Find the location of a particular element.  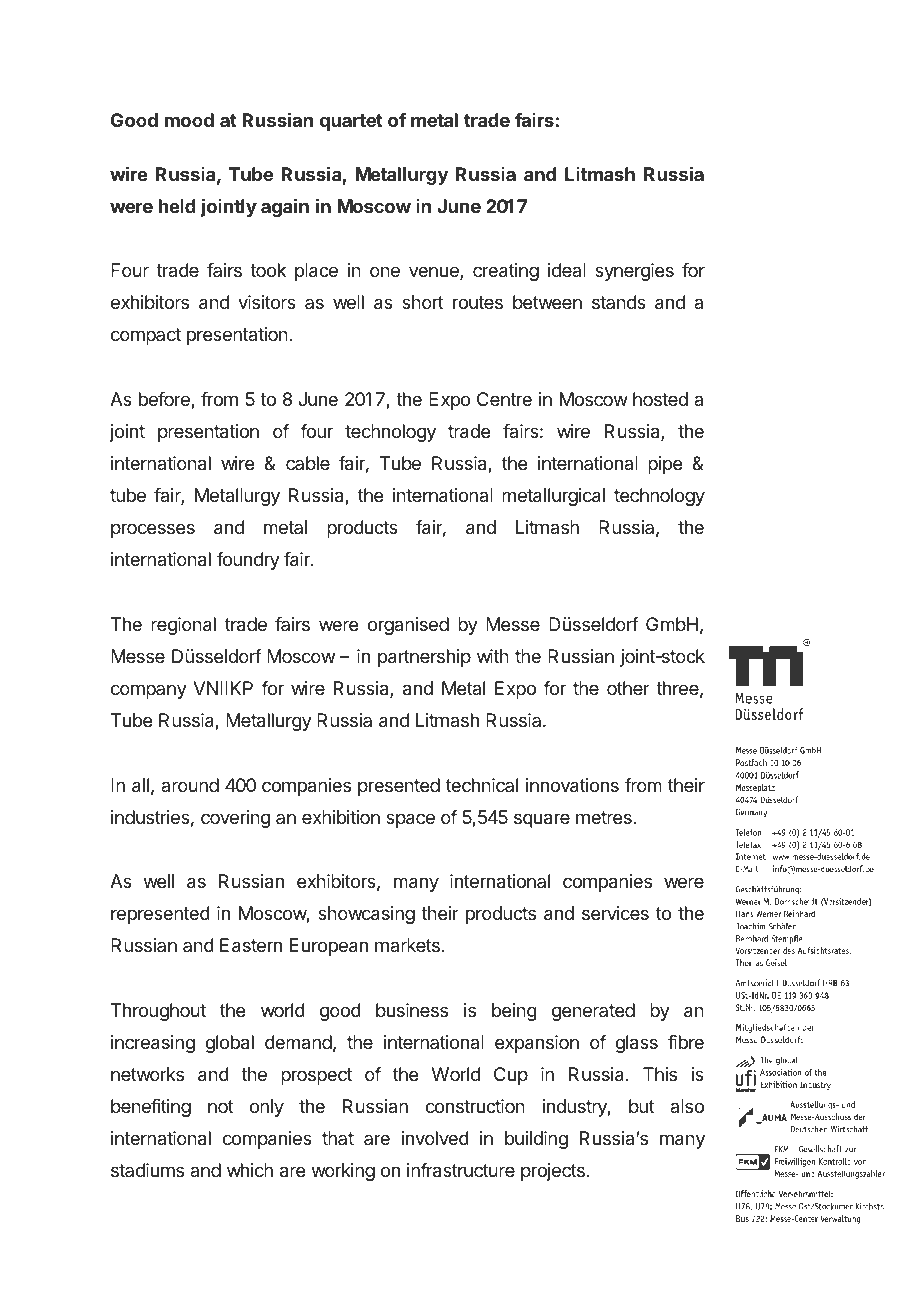

synergies is located at coordinates (634, 272).
